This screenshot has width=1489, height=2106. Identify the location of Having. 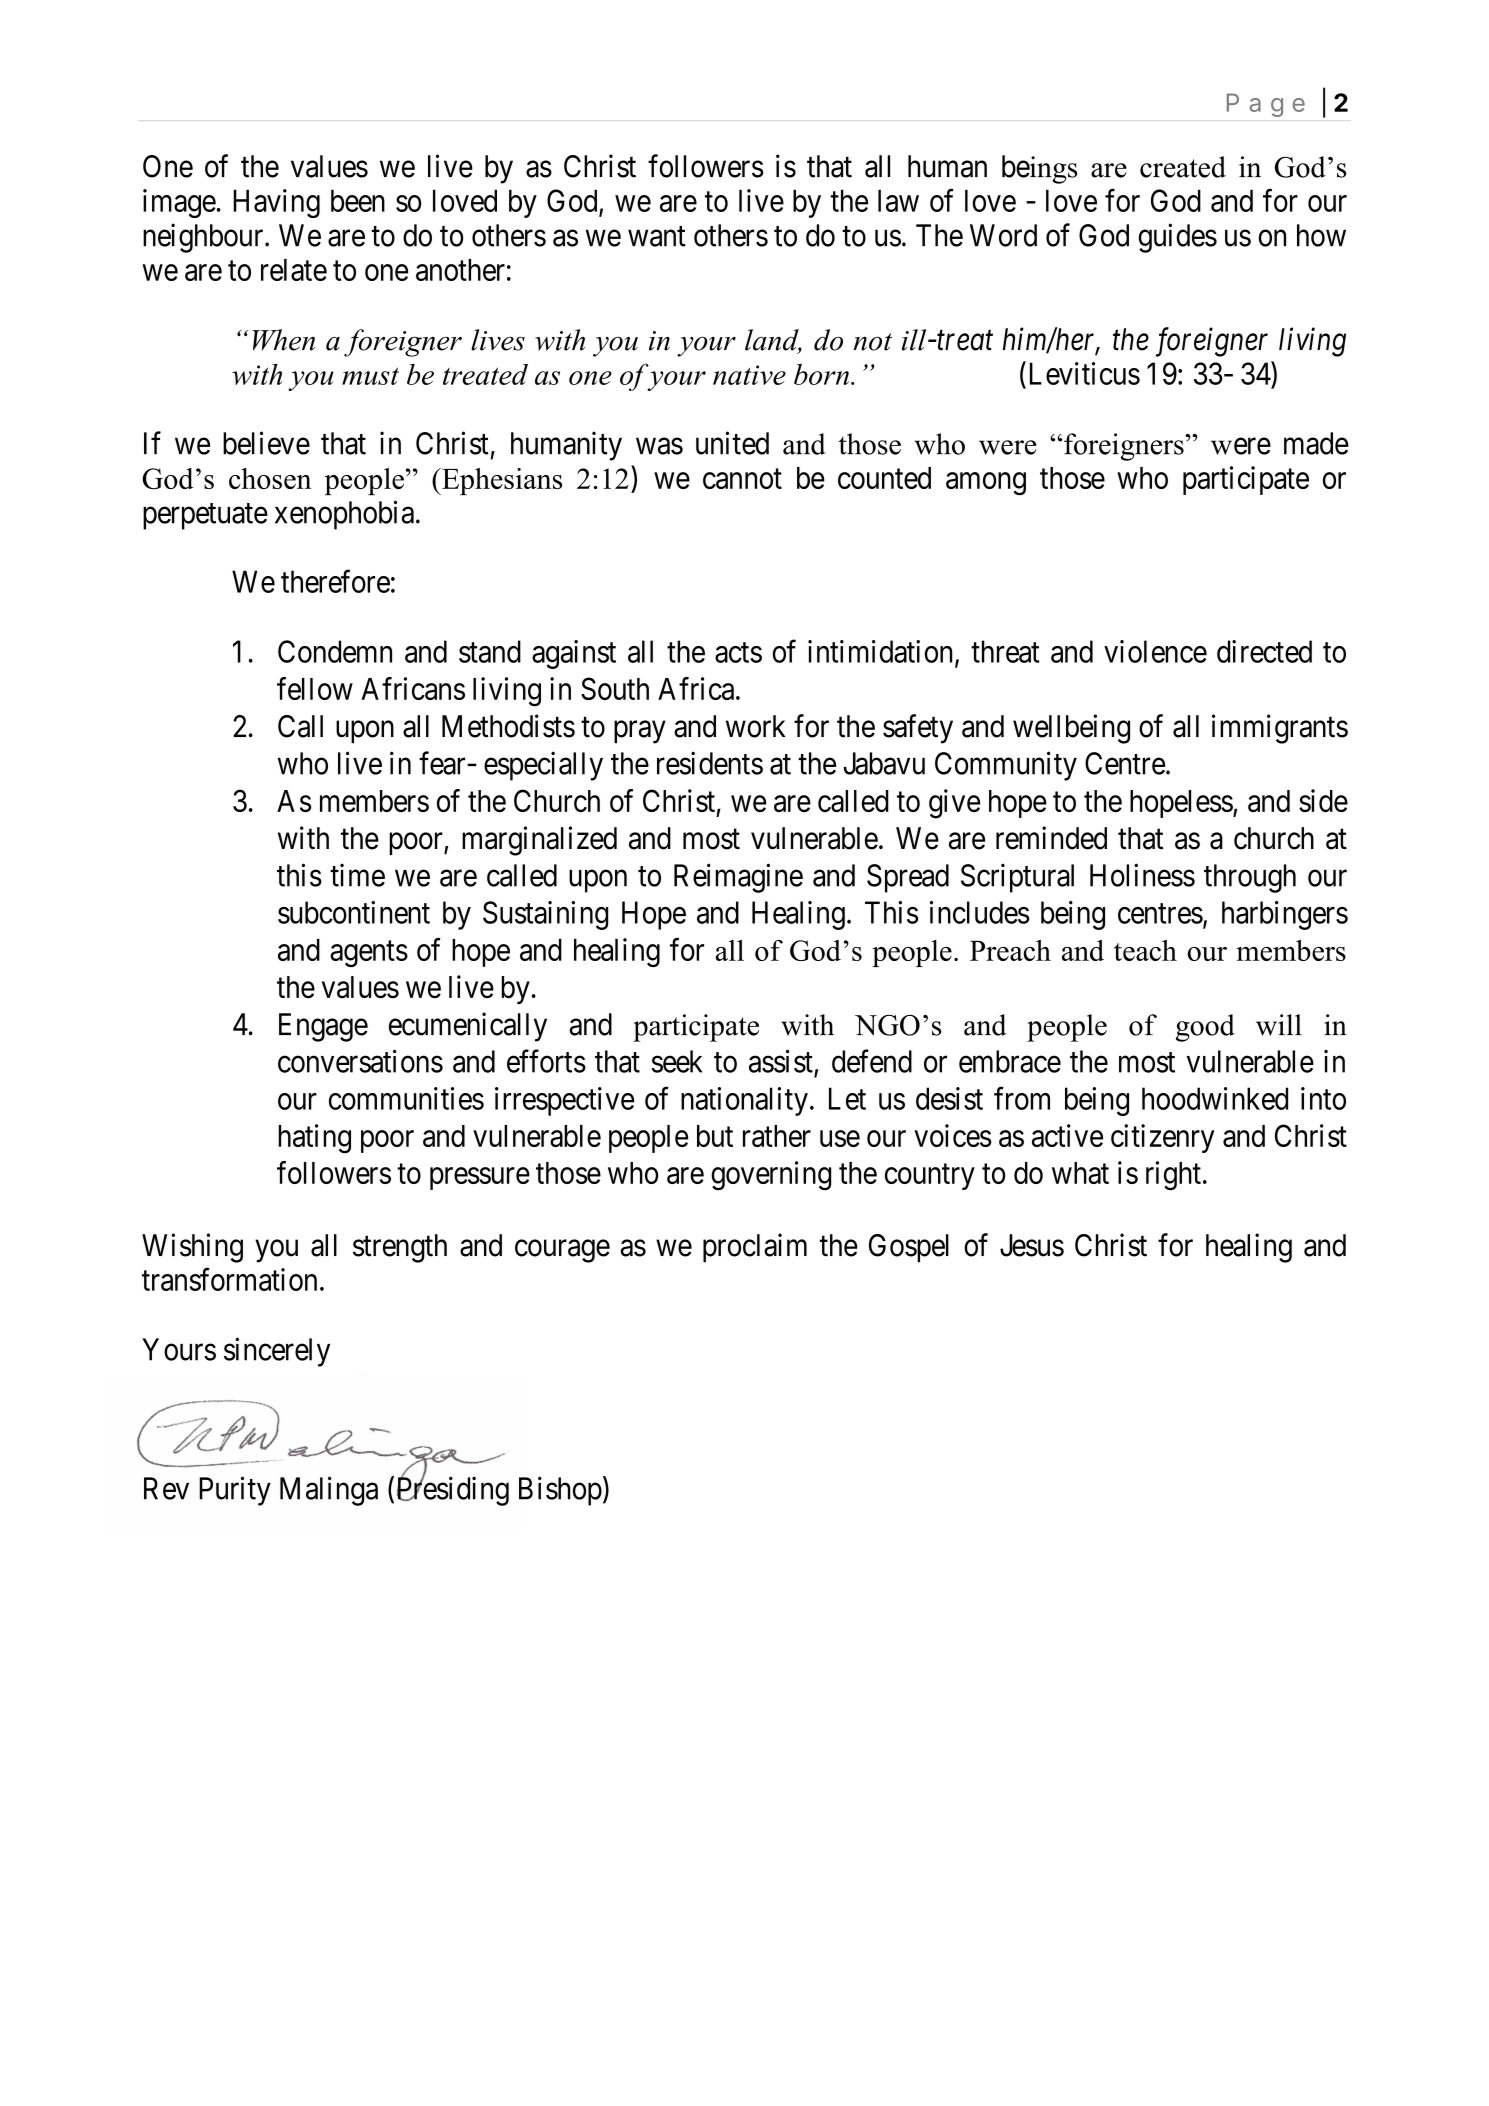
(276, 203).
